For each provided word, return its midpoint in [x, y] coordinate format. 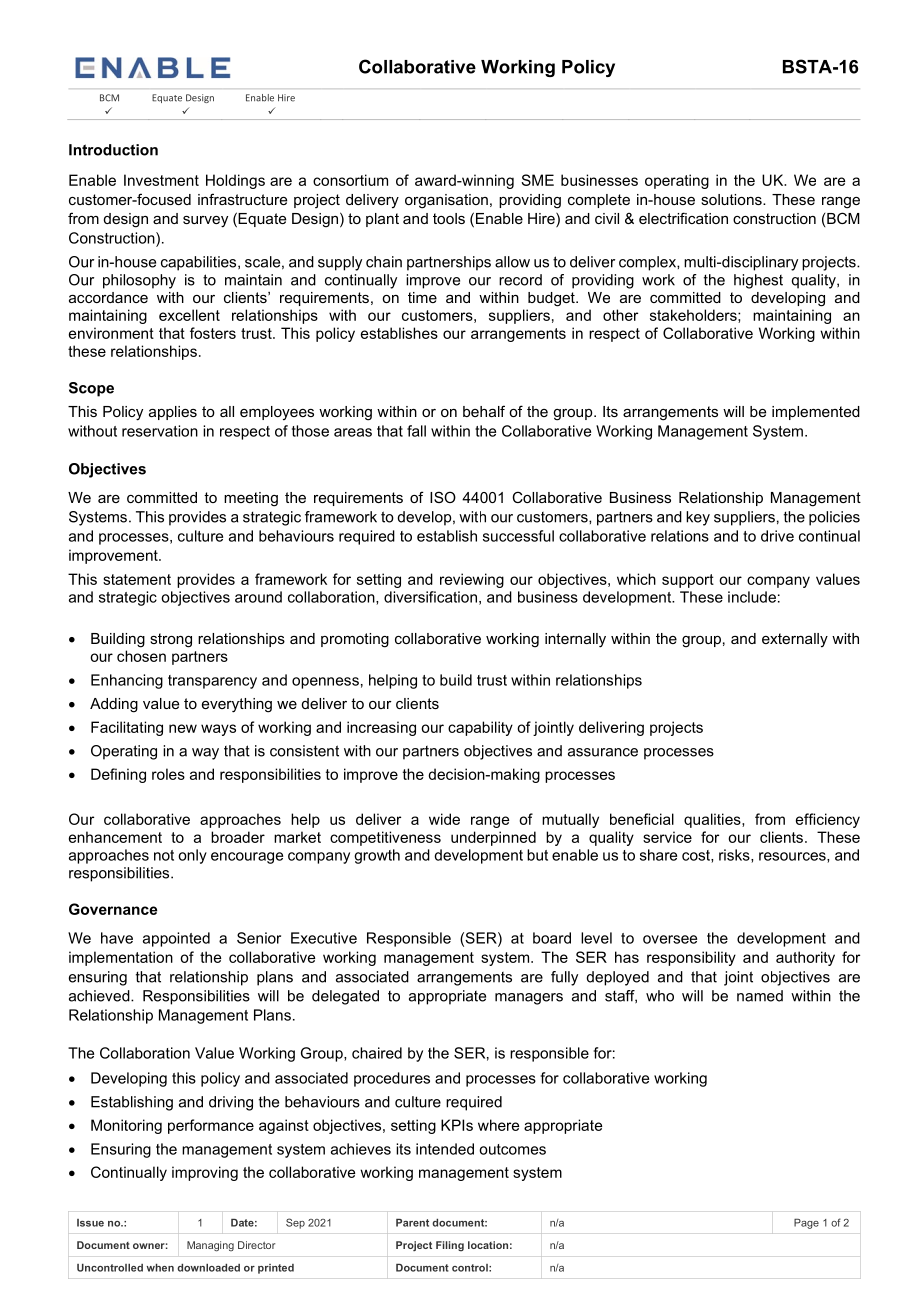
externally [795, 640]
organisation [446, 201]
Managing [210, 1246]
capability [480, 728]
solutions [732, 199]
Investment [161, 180]
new [183, 728]
